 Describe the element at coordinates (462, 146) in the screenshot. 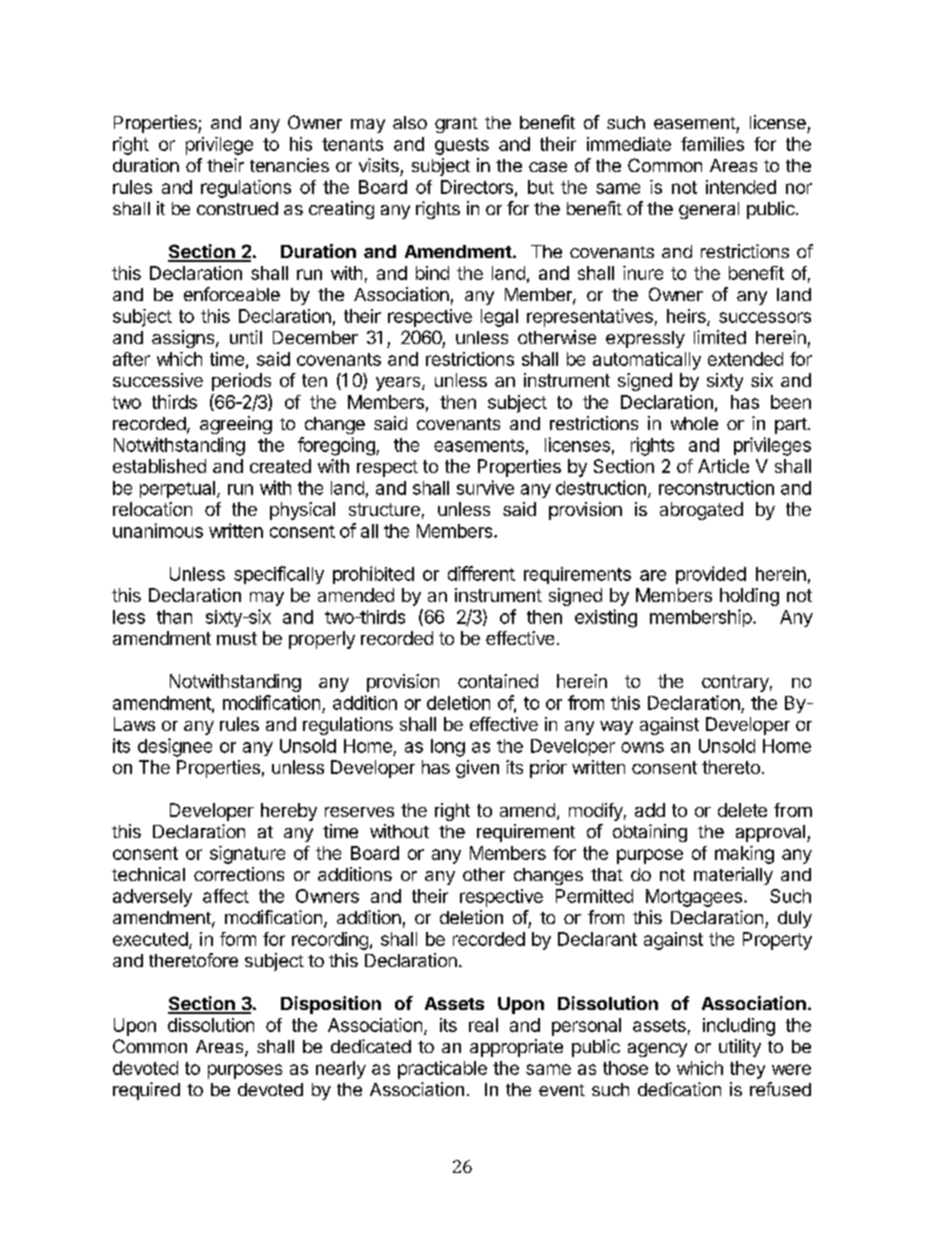

I see `guests` at that location.
